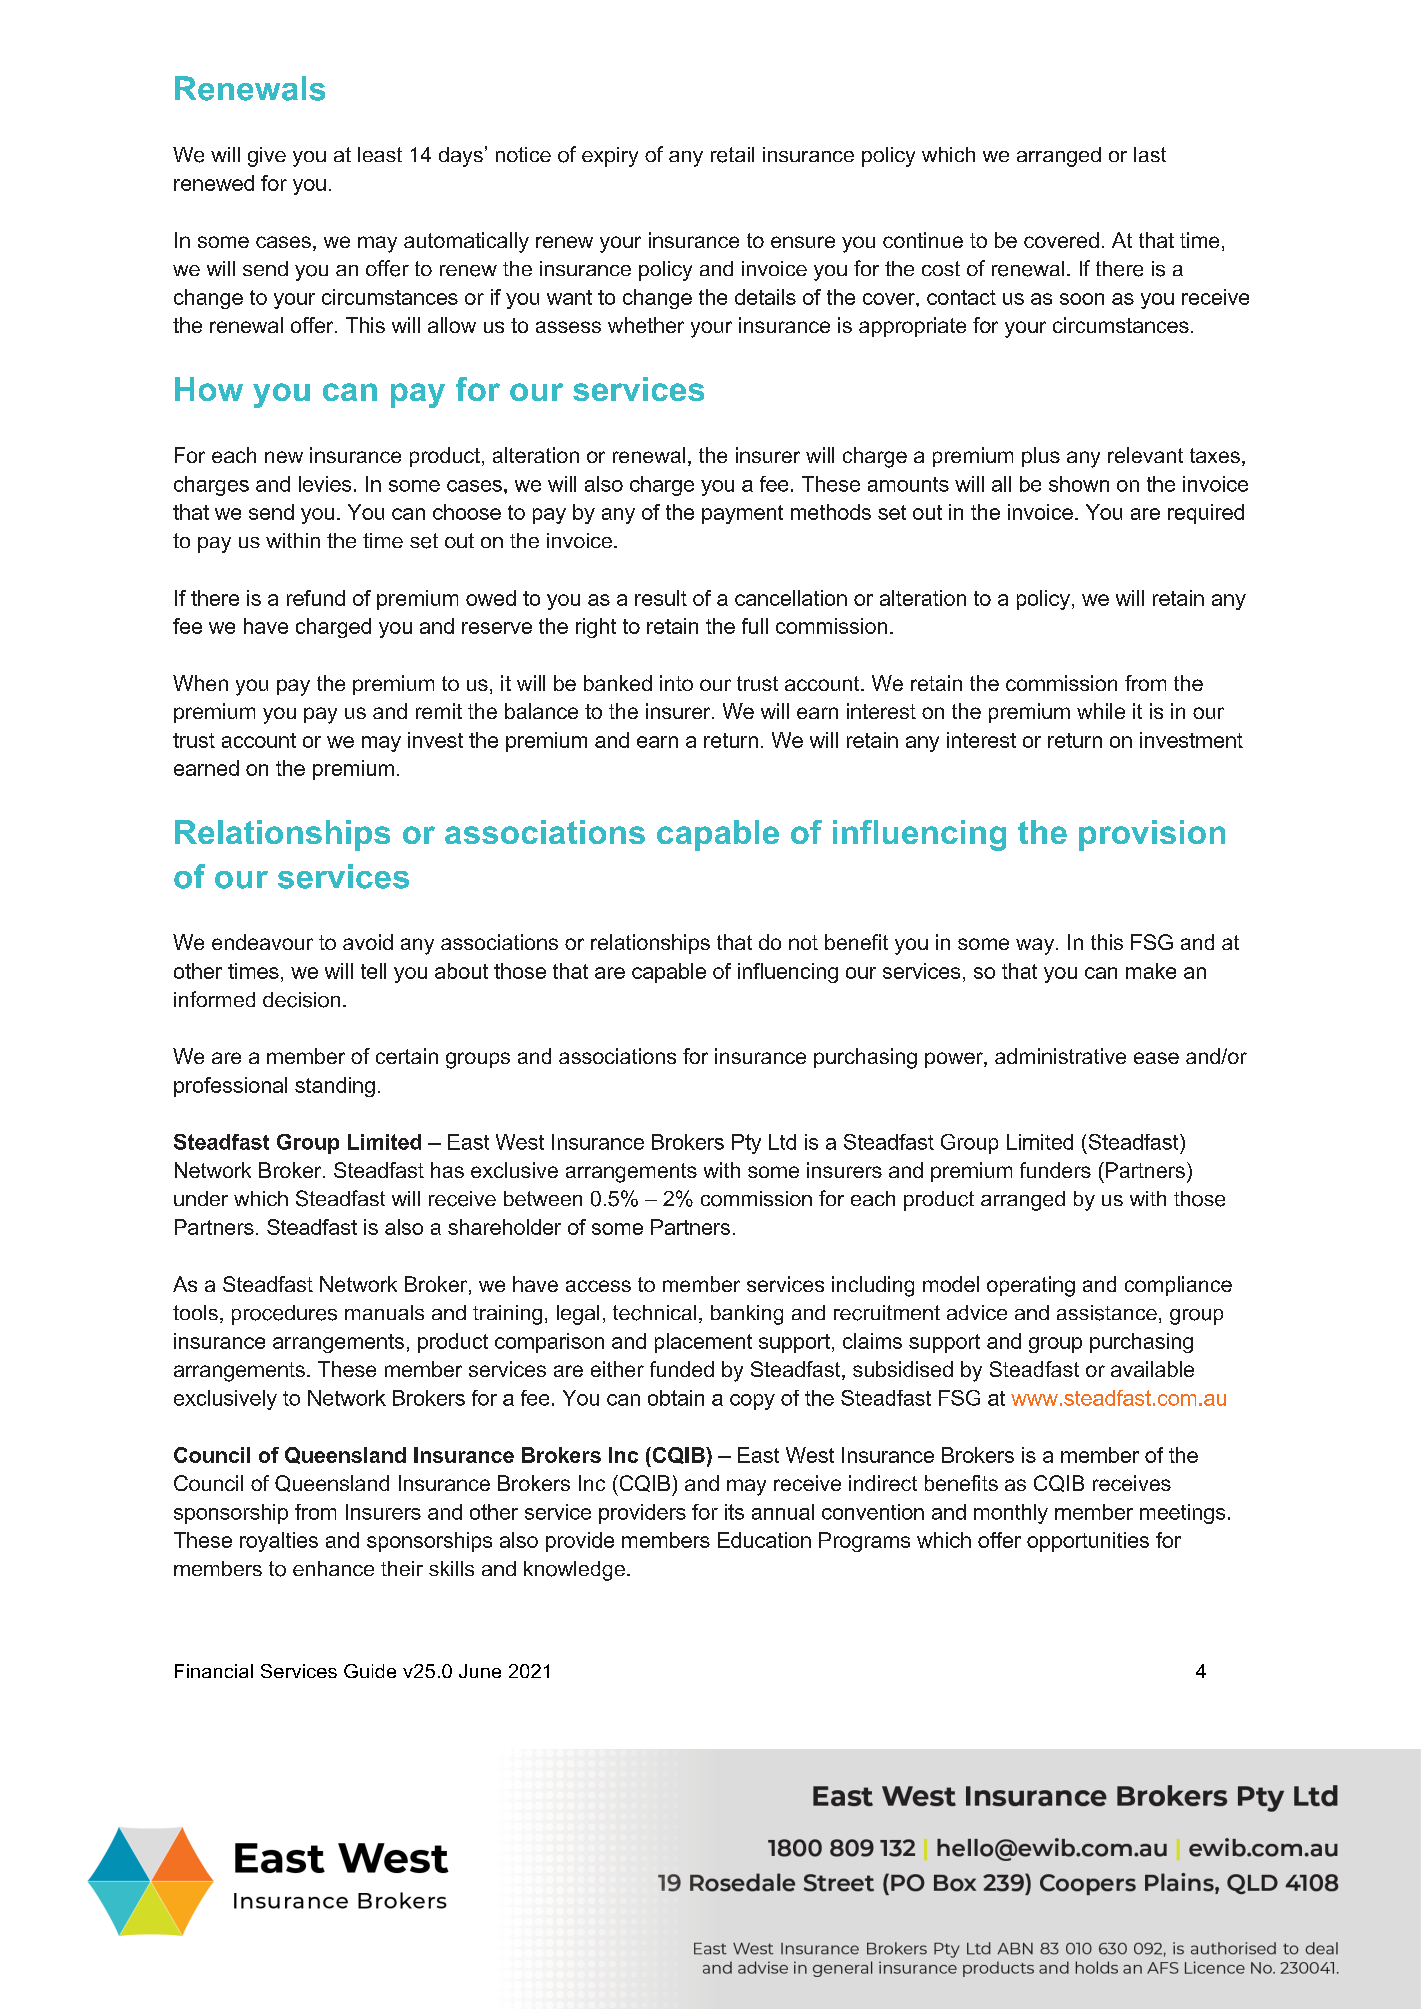 The height and width of the page is (2010, 1421). What do you see at coordinates (732, 155) in the page?
I see `retail` at bounding box center [732, 155].
